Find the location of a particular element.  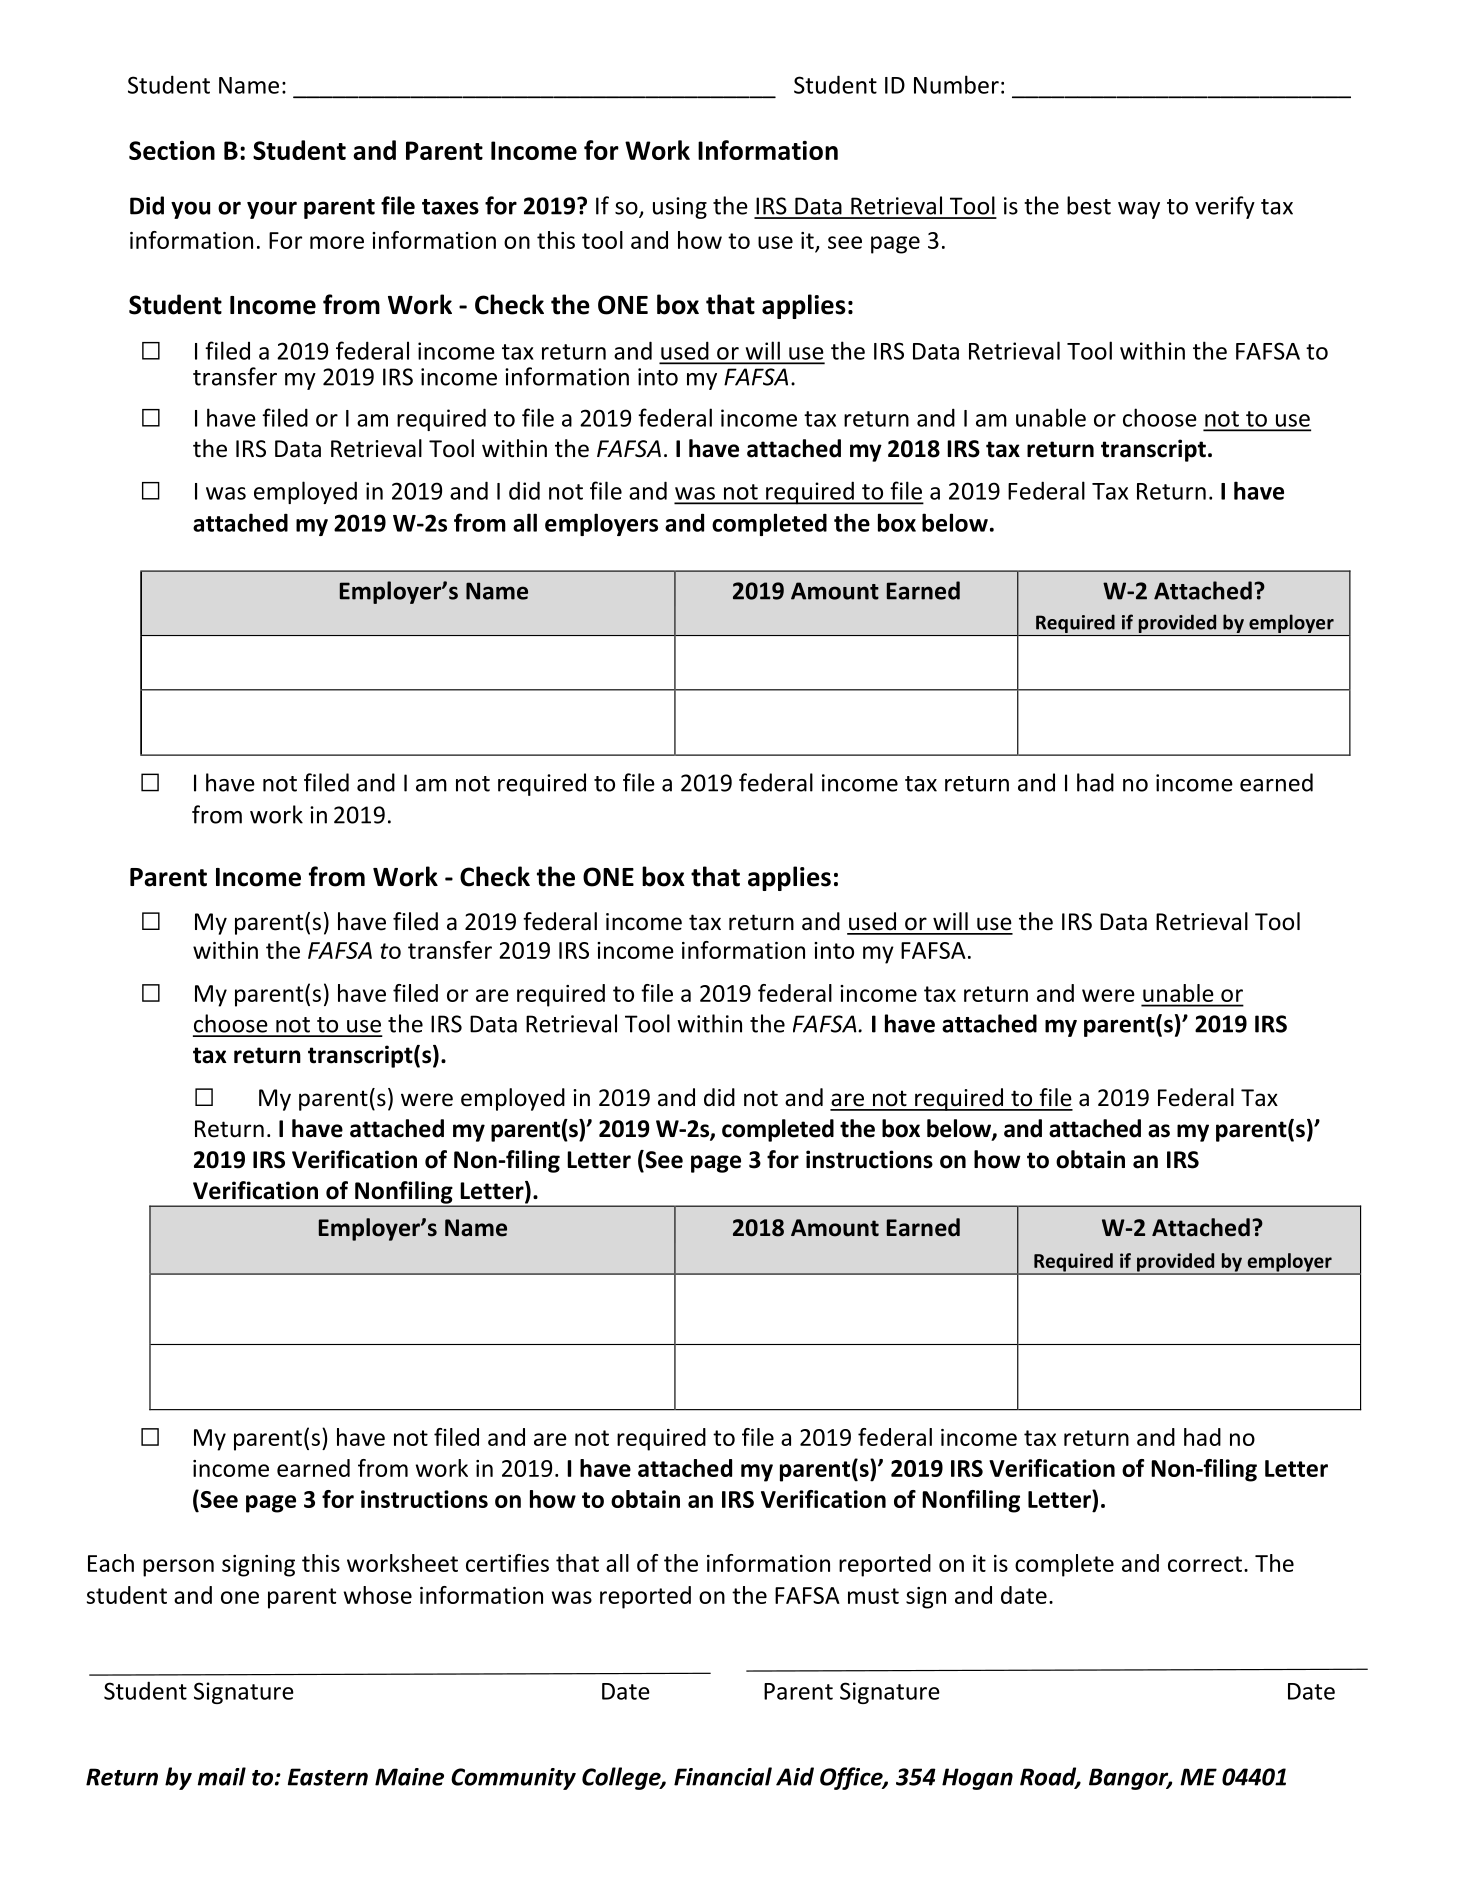

more is located at coordinates (337, 242).
